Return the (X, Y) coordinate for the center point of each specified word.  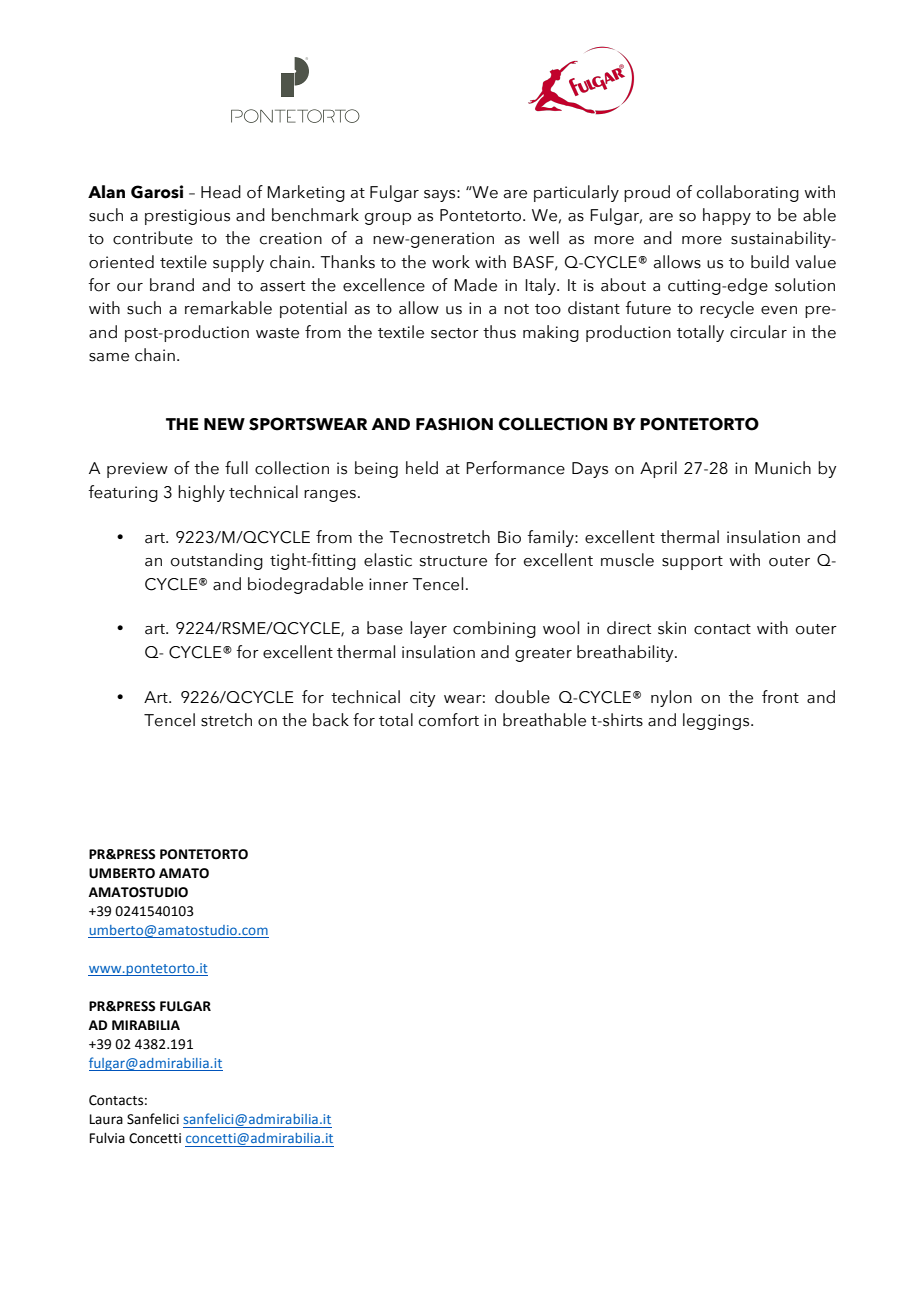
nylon (671, 698)
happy (727, 216)
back (331, 720)
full (236, 468)
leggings (717, 721)
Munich (783, 468)
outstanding (217, 561)
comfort (449, 720)
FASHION (454, 424)
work (451, 262)
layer (428, 629)
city (422, 699)
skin (672, 628)
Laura (106, 1119)
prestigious (187, 217)
